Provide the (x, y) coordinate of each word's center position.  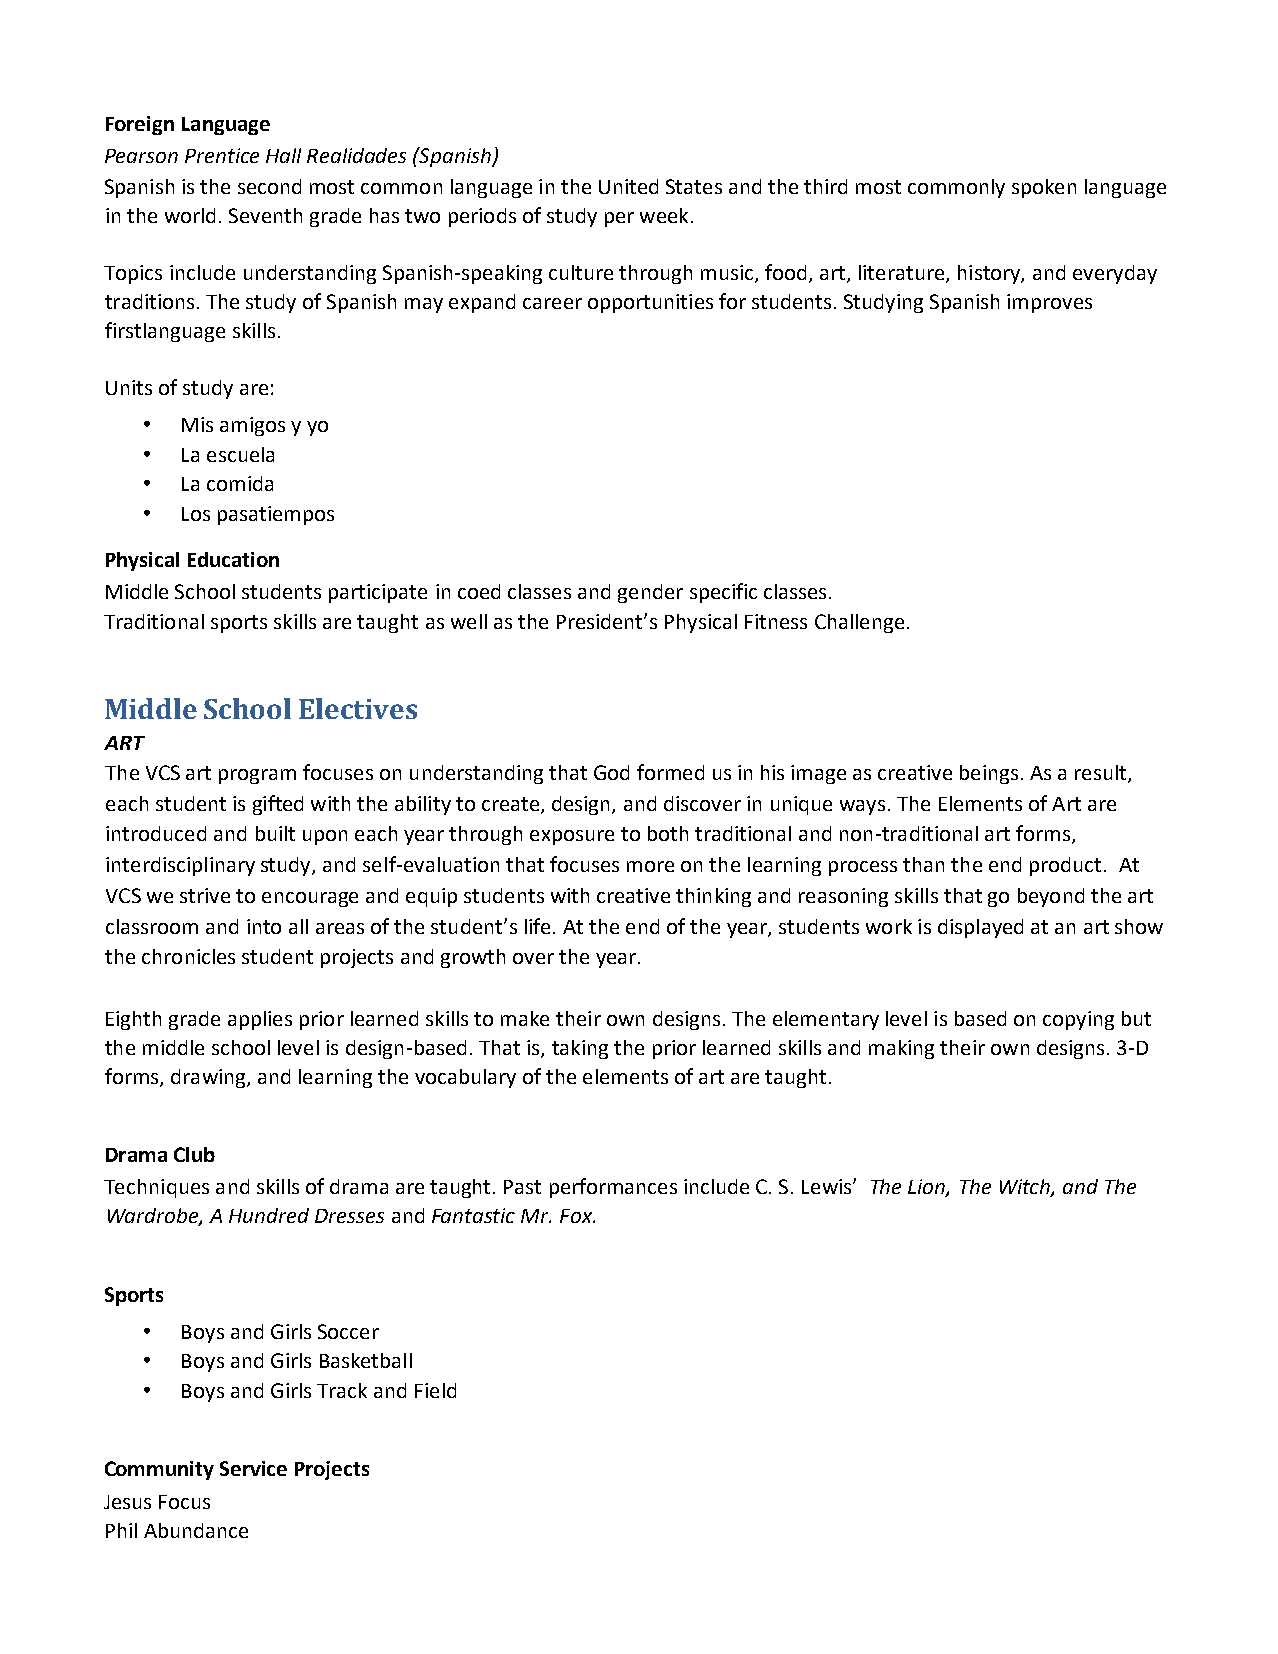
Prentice (222, 155)
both (668, 833)
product (1065, 866)
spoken (1044, 188)
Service (253, 1468)
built (275, 833)
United (628, 186)
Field (435, 1390)
